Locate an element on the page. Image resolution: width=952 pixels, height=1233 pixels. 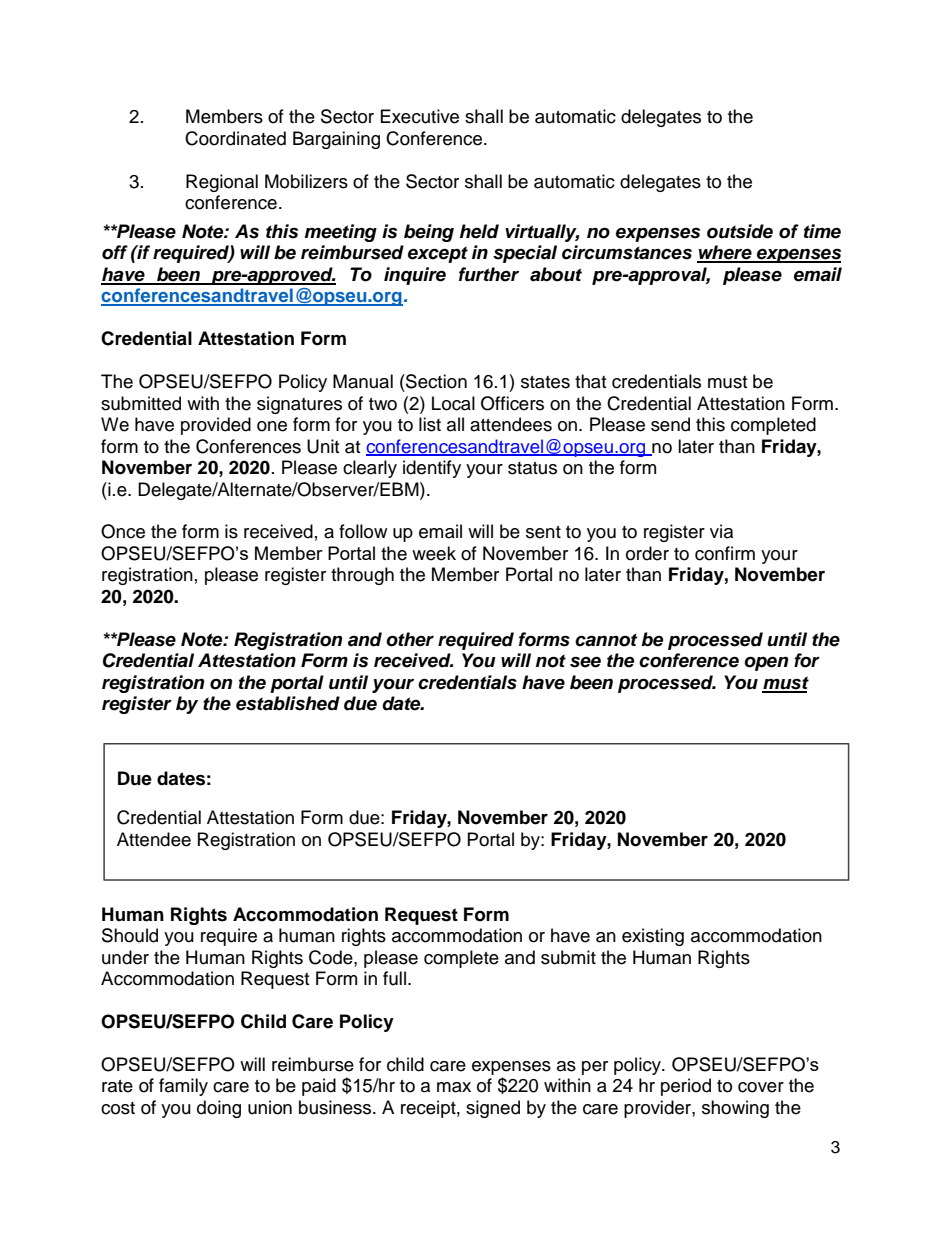
open is located at coordinates (766, 664).
